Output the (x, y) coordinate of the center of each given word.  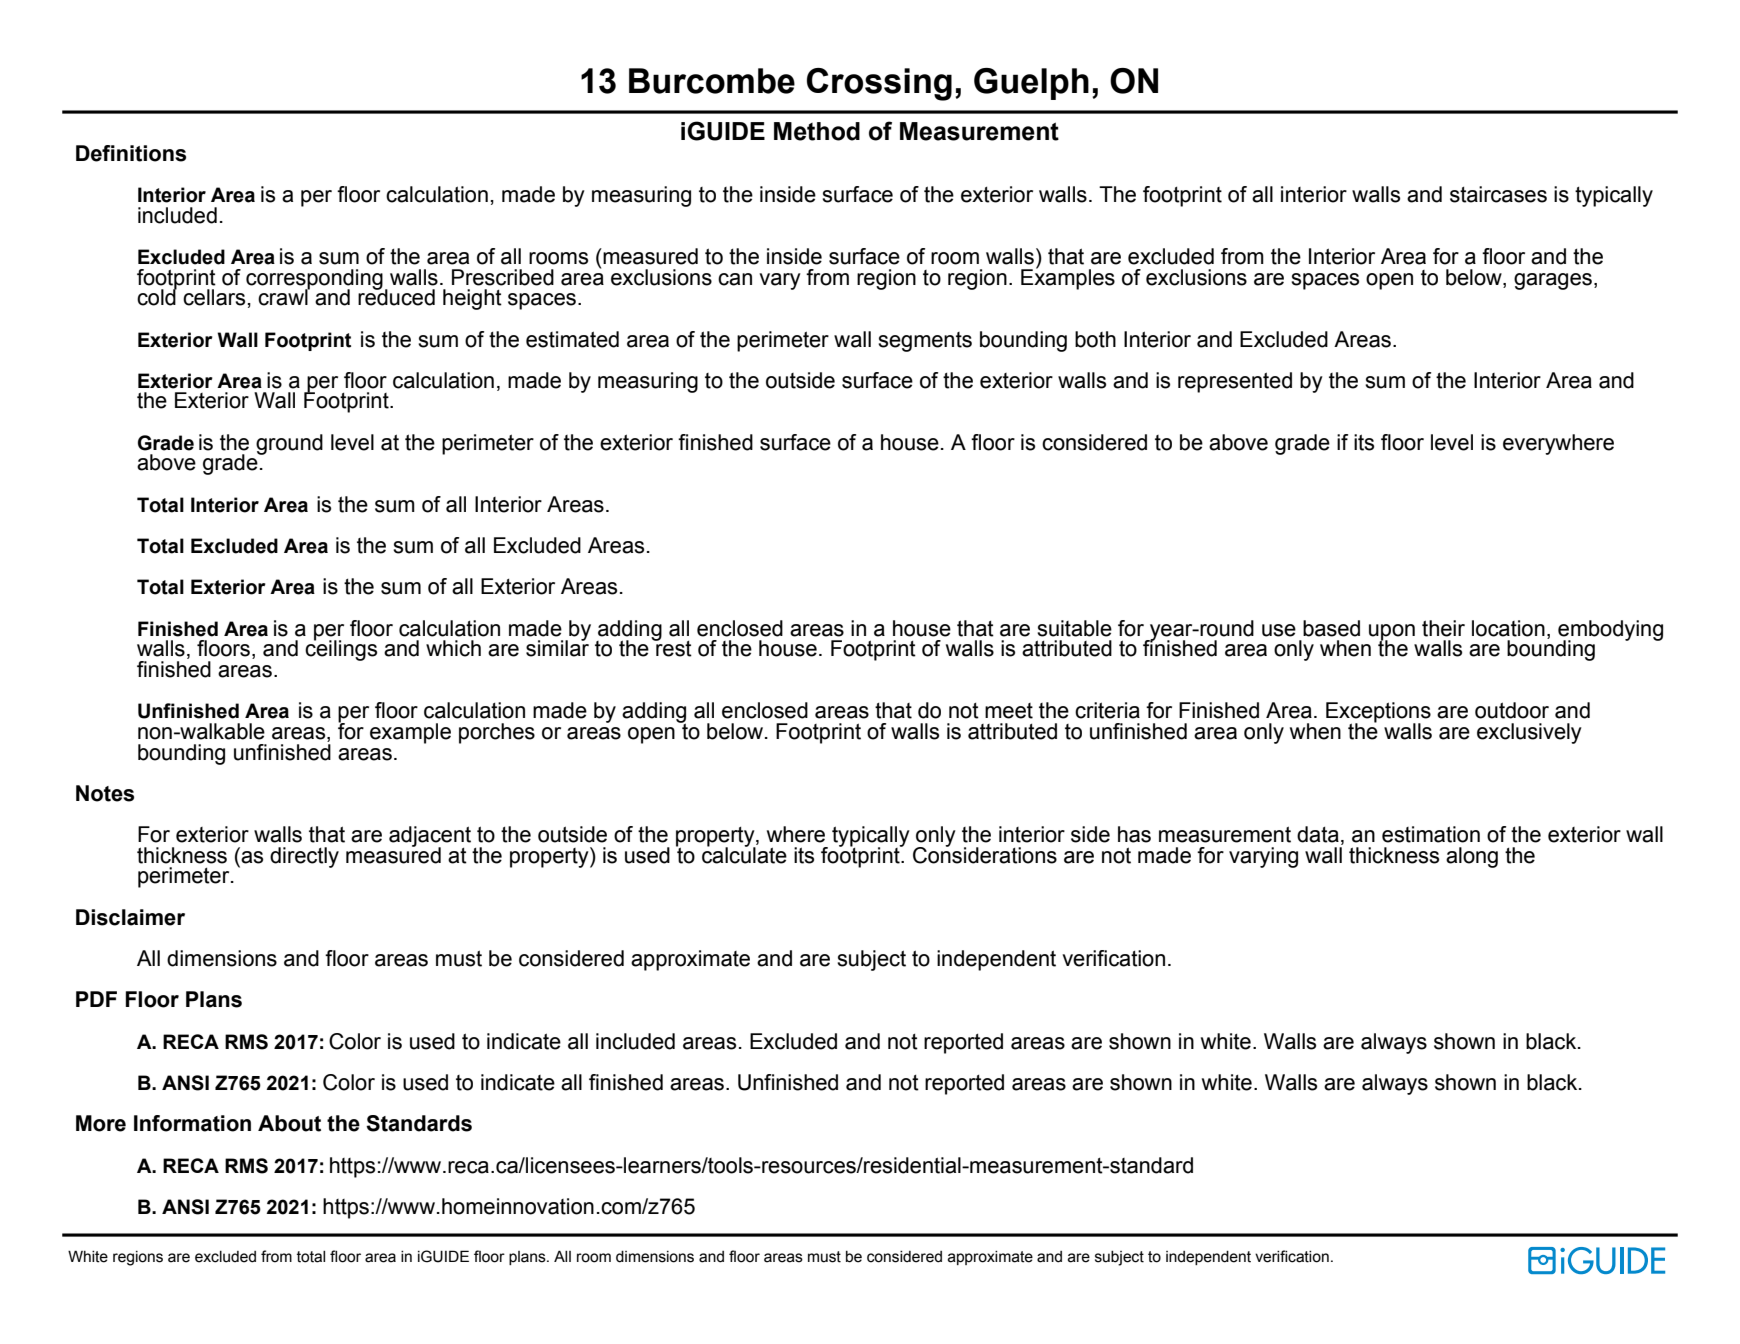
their (1443, 628)
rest (673, 648)
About (289, 1123)
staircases (1498, 194)
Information (192, 1123)
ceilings (341, 649)
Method (817, 131)
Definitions (131, 153)
